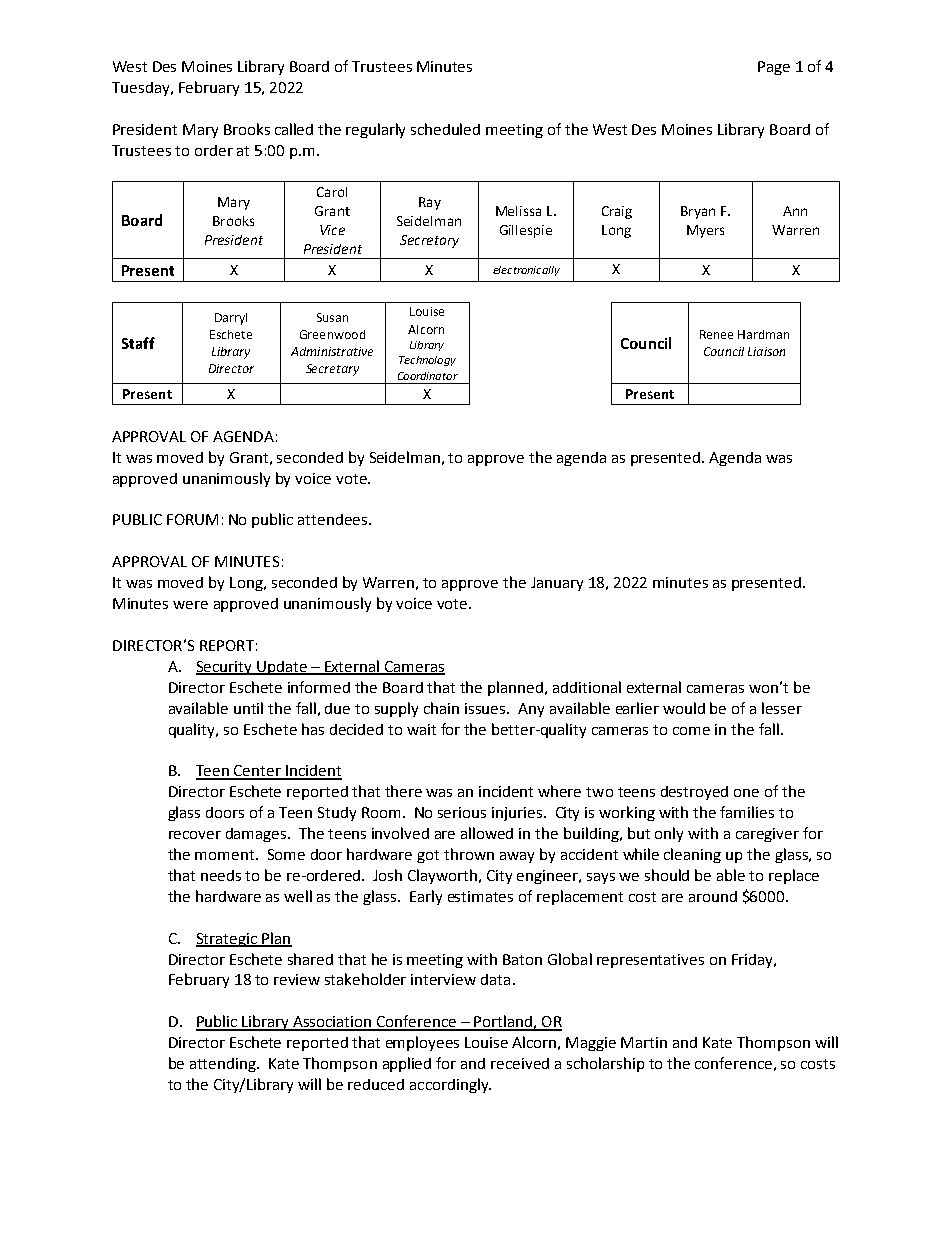  What do you see at coordinates (190, 605) in the screenshot?
I see `were` at bounding box center [190, 605].
